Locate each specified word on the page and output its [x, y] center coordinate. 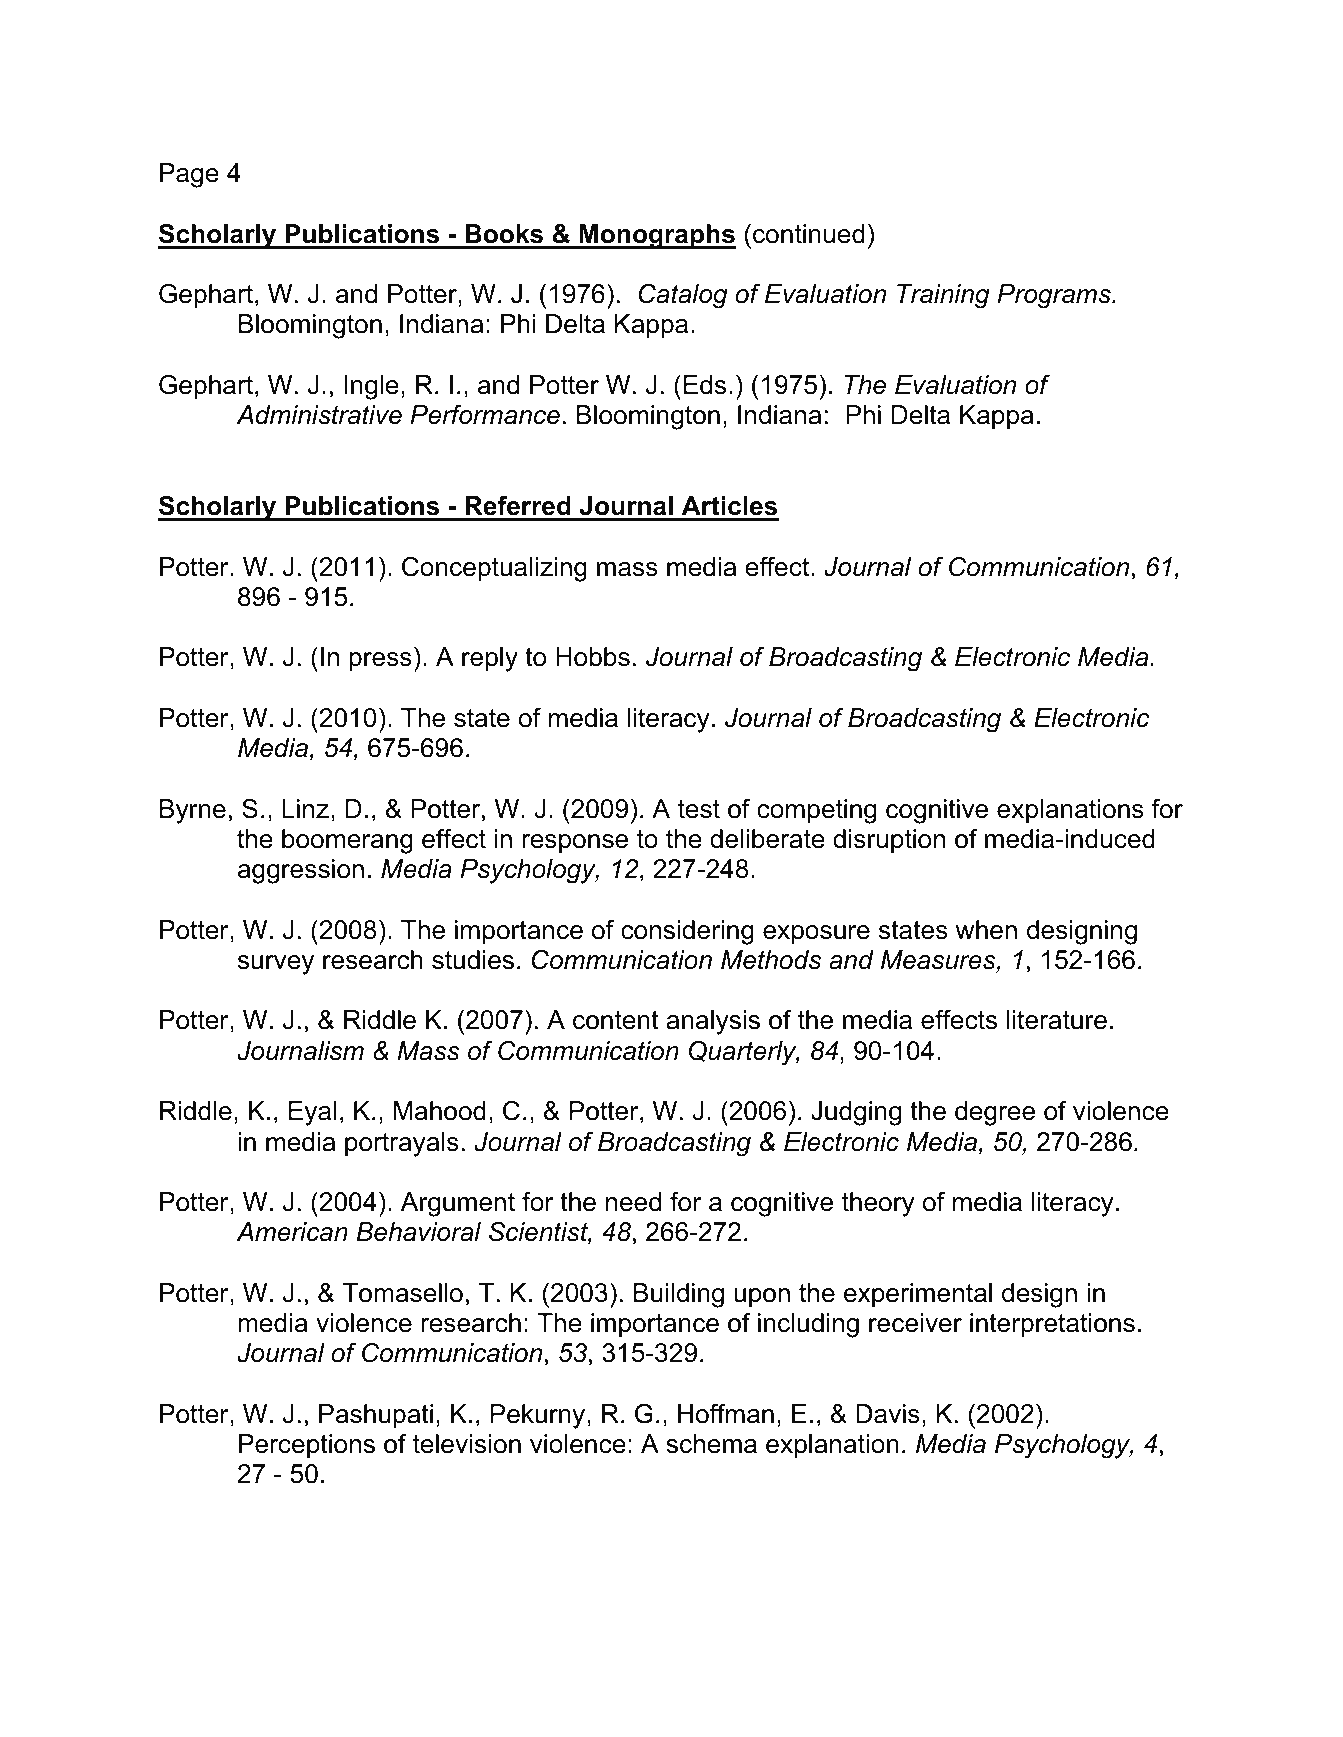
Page [189, 175]
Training [943, 296]
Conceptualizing [494, 569]
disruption [889, 841]
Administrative [319, 415]
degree [995, 1113]
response [575, 844]
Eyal [312, 1113]
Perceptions [307, 1446]
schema [711, 1444]
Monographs [656, 236]
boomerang [347, 841]
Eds [705, 385]
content [616, 1020]
